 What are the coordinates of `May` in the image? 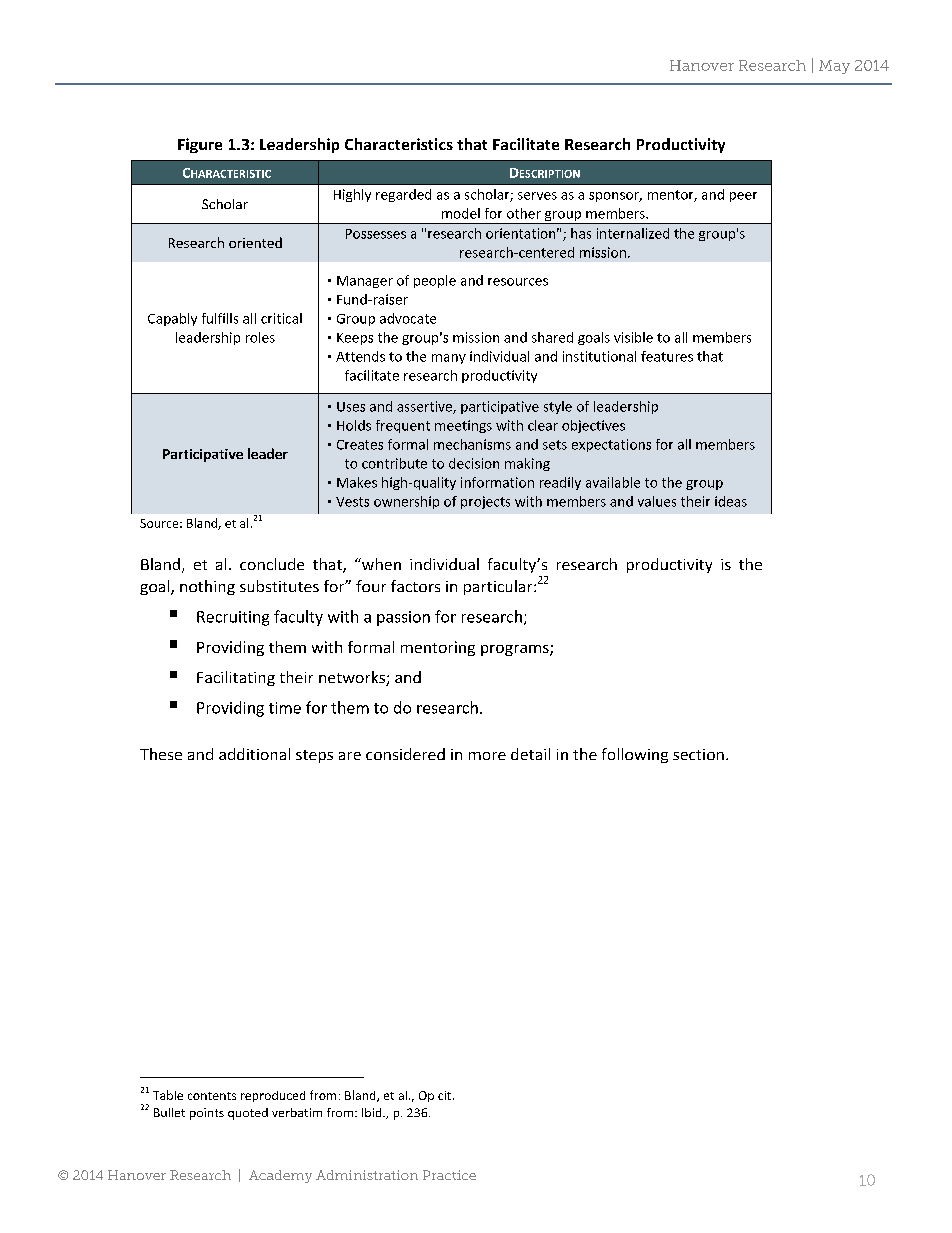 It's located at (834, 67).
